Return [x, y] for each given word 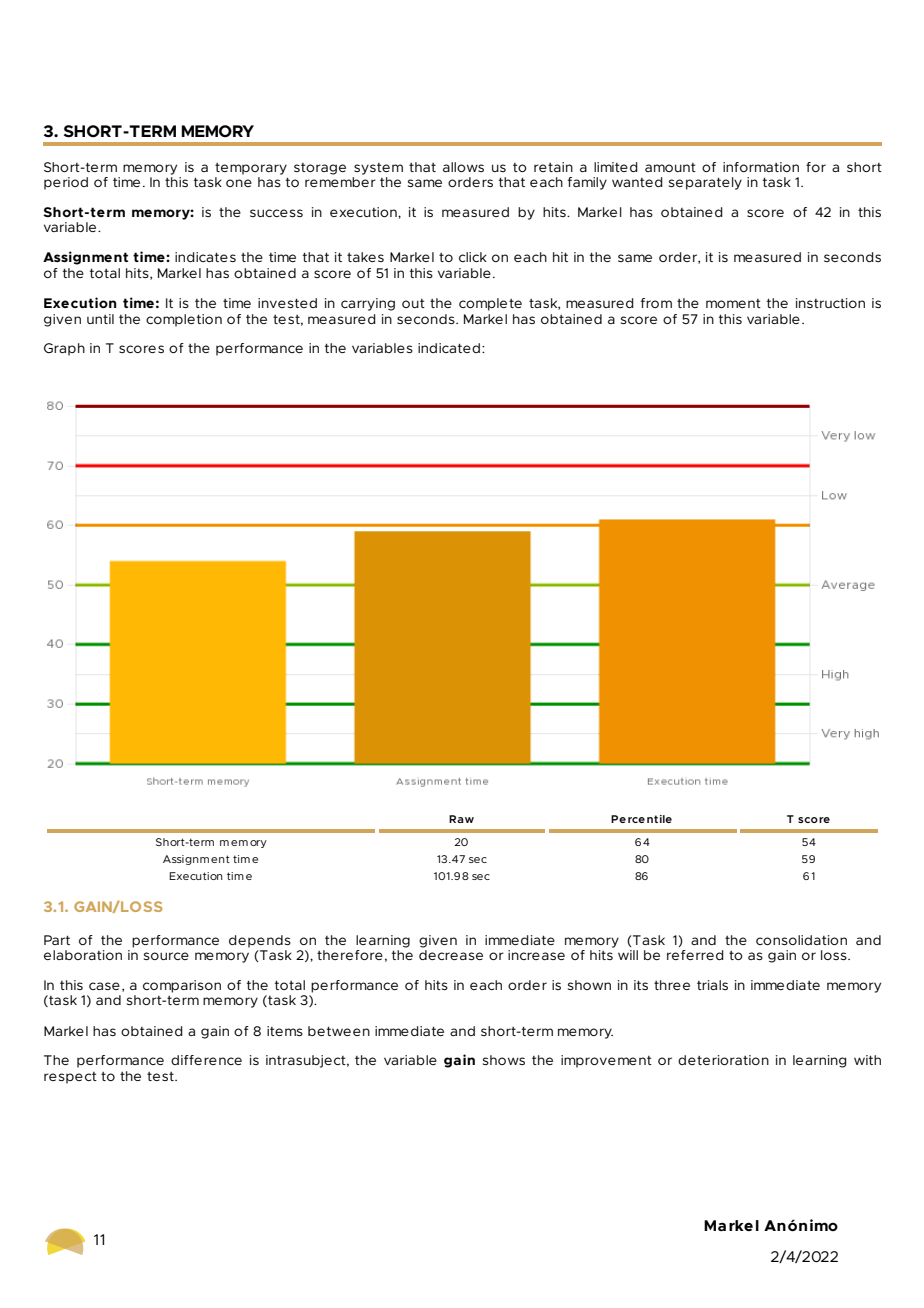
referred [695, 955]
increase [536, 955]
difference [206, 1060]
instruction [830, 303]
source [166, 956]
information [761, 167]
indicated [449, 348]
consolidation [801, 940]
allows [463, 167]
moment [733, 303]
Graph [64, 349]
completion [184, 320]
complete [490, 304]
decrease [451, 955]
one [239, 183]
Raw [461, 819]
